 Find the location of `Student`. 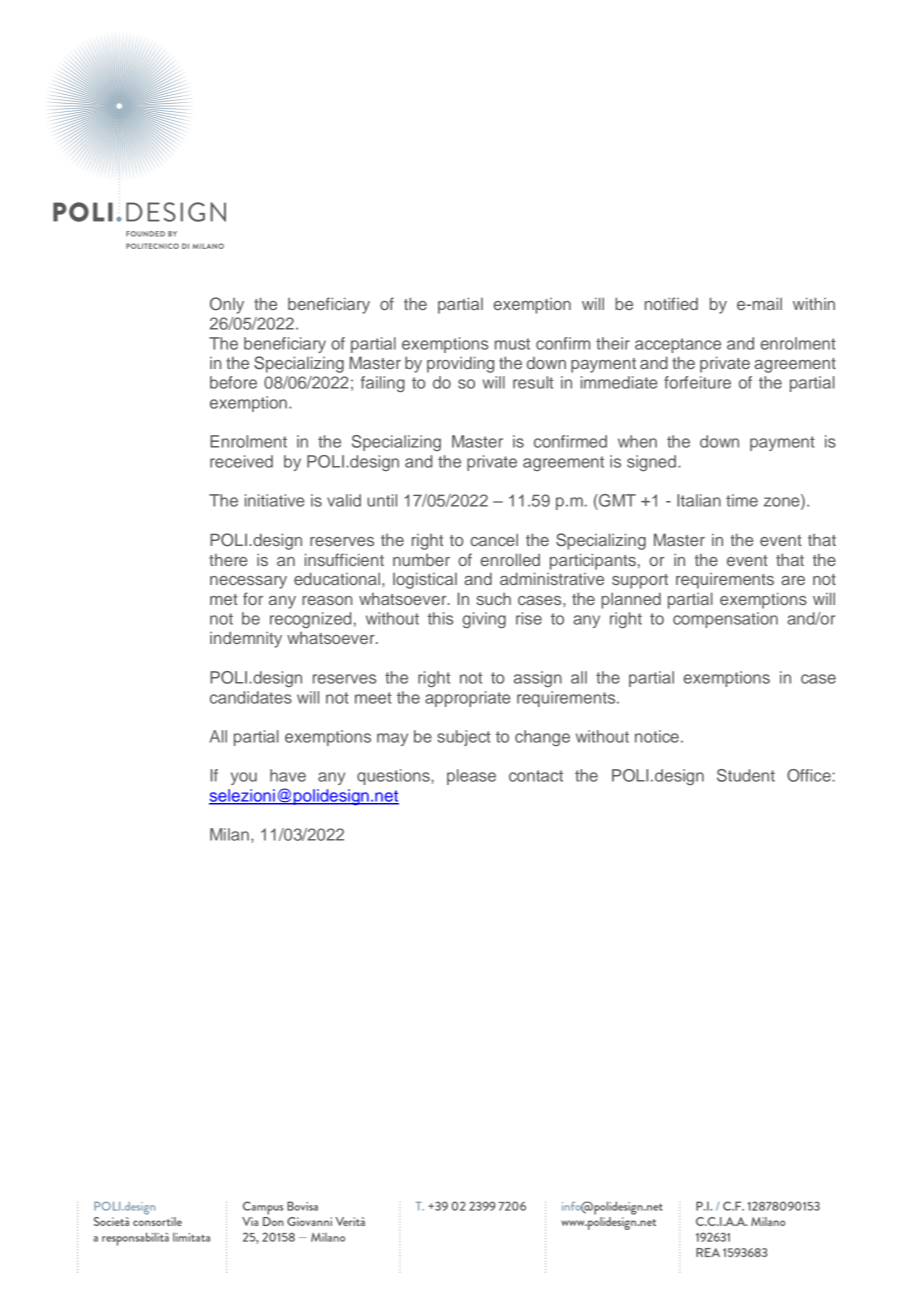

Student is located at coordinates (746, 775).
